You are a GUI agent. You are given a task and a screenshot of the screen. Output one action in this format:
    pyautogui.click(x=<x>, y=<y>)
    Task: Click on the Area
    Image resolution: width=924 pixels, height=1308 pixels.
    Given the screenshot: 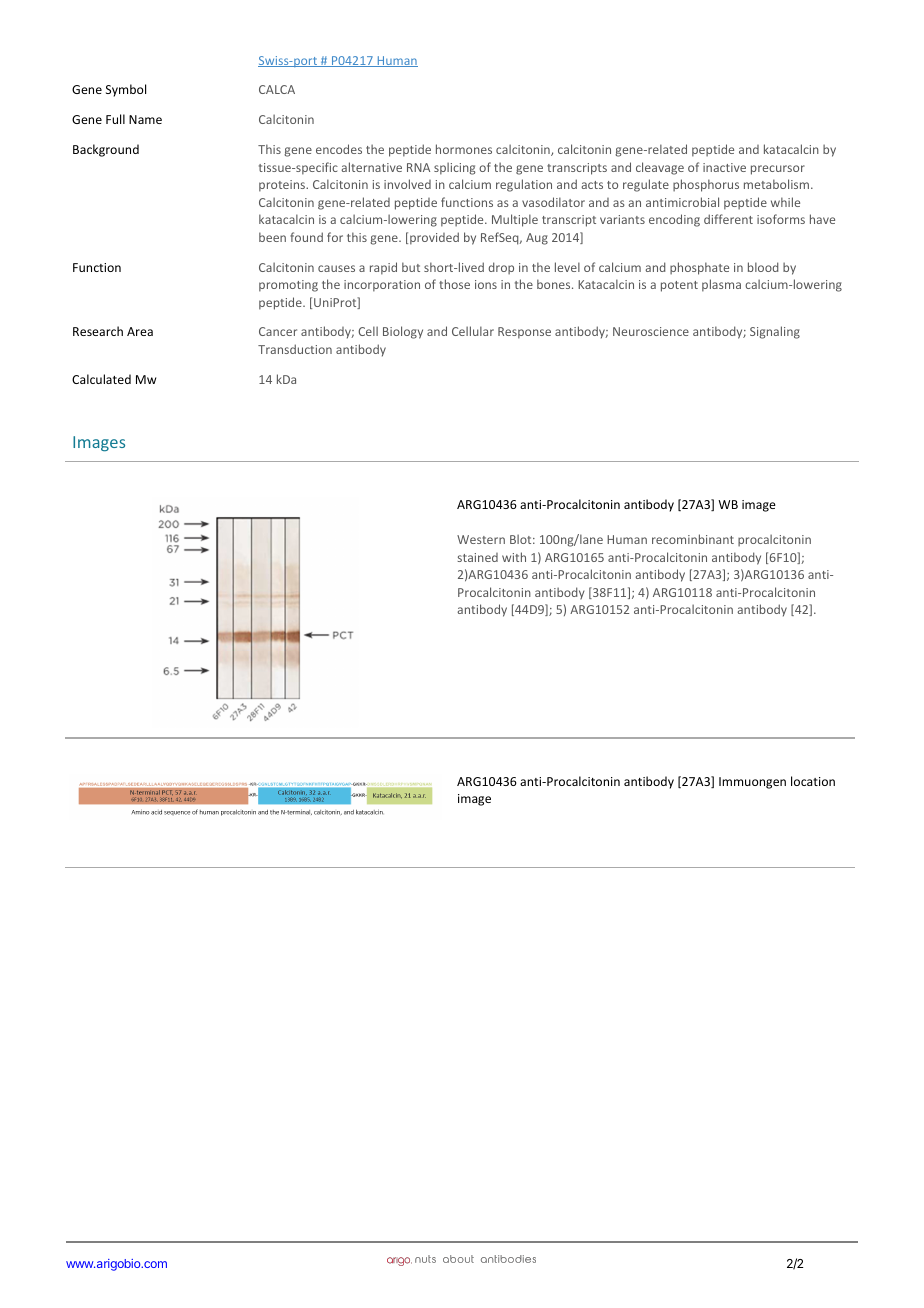 What is the action you would take?
    pyautogui.click(x=140, y=331)
